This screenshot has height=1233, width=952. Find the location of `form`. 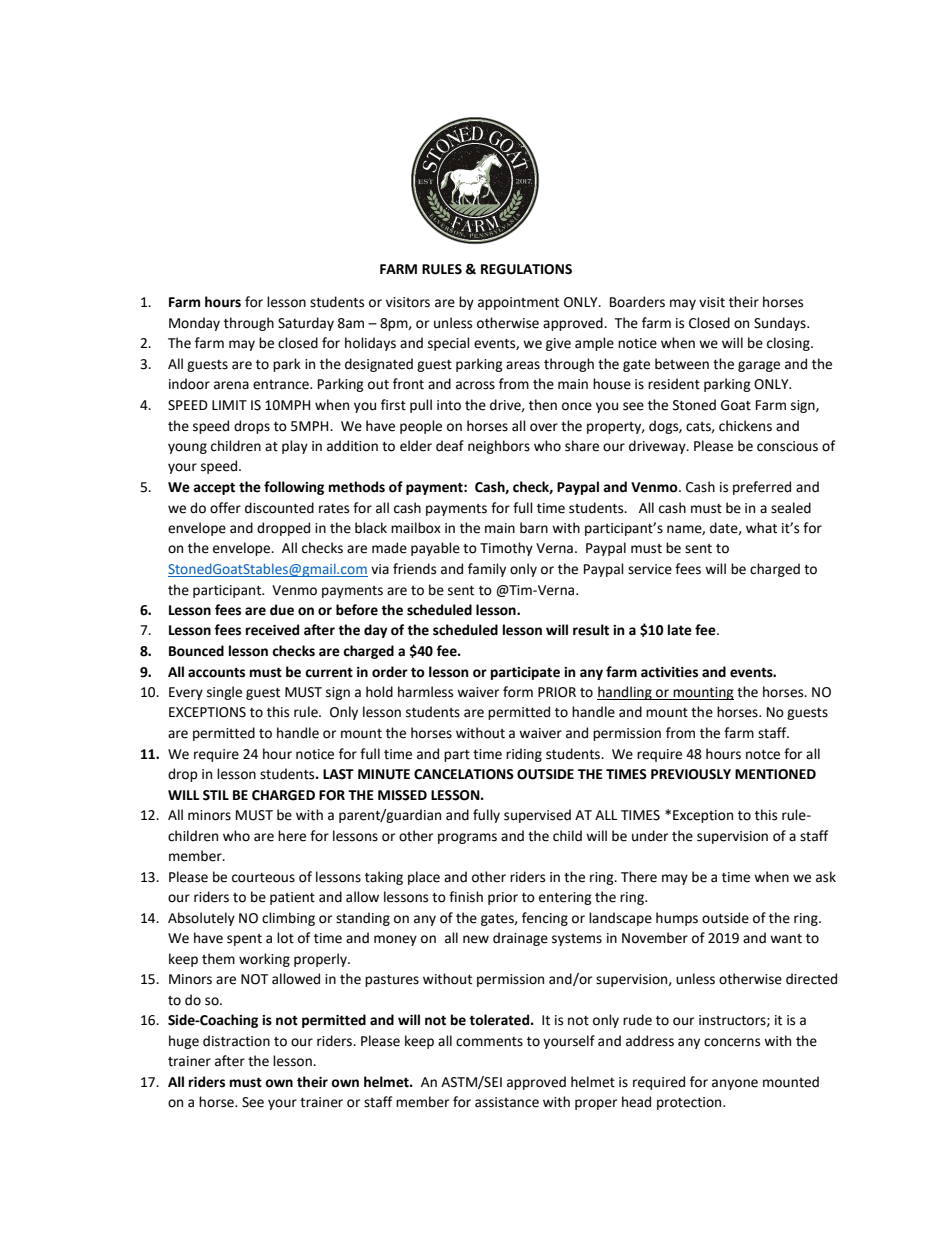

form is located at coordinates (518, 692).
